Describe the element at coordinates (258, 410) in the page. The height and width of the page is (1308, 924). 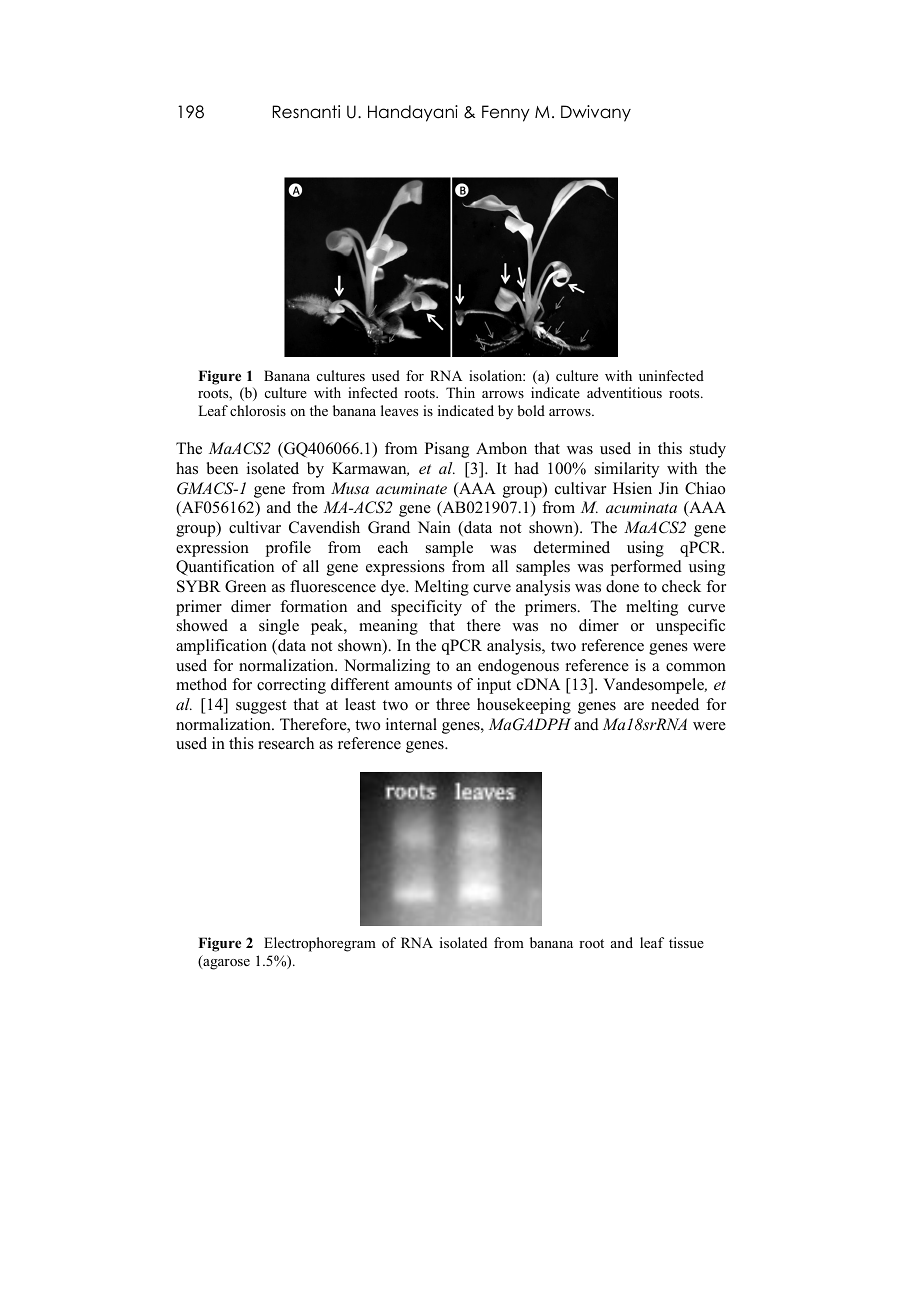
I see `chlorosis` at that location.
